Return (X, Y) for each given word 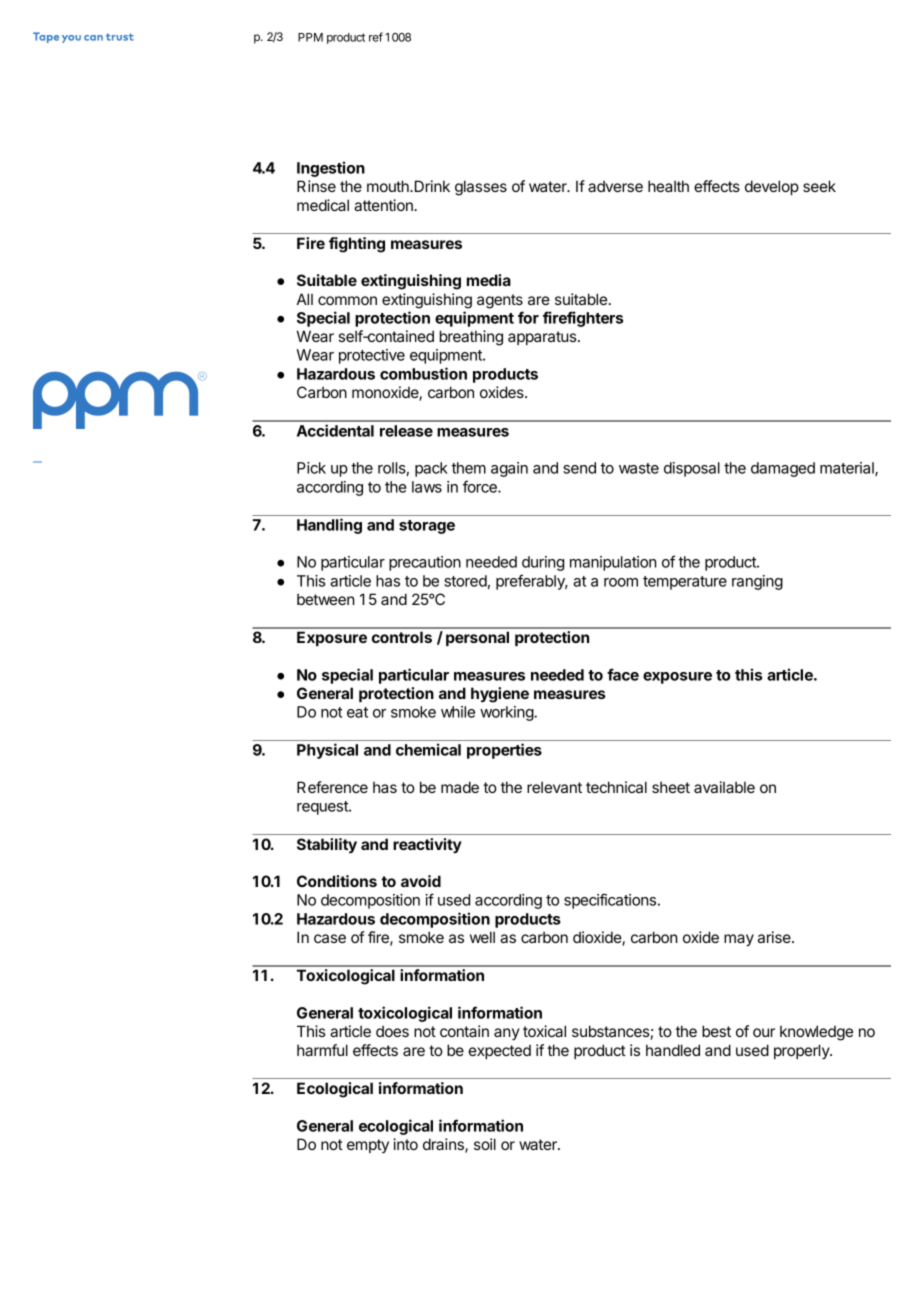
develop (772, 187)
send (579, 468)
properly (802, 1052)
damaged (783, 469)
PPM (310, 37)
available (724, 787)
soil (485, 1144)
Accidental (335, 430)
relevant (554, 787)
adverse (615, 186)
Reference (332, 787)
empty (368, 1146)
